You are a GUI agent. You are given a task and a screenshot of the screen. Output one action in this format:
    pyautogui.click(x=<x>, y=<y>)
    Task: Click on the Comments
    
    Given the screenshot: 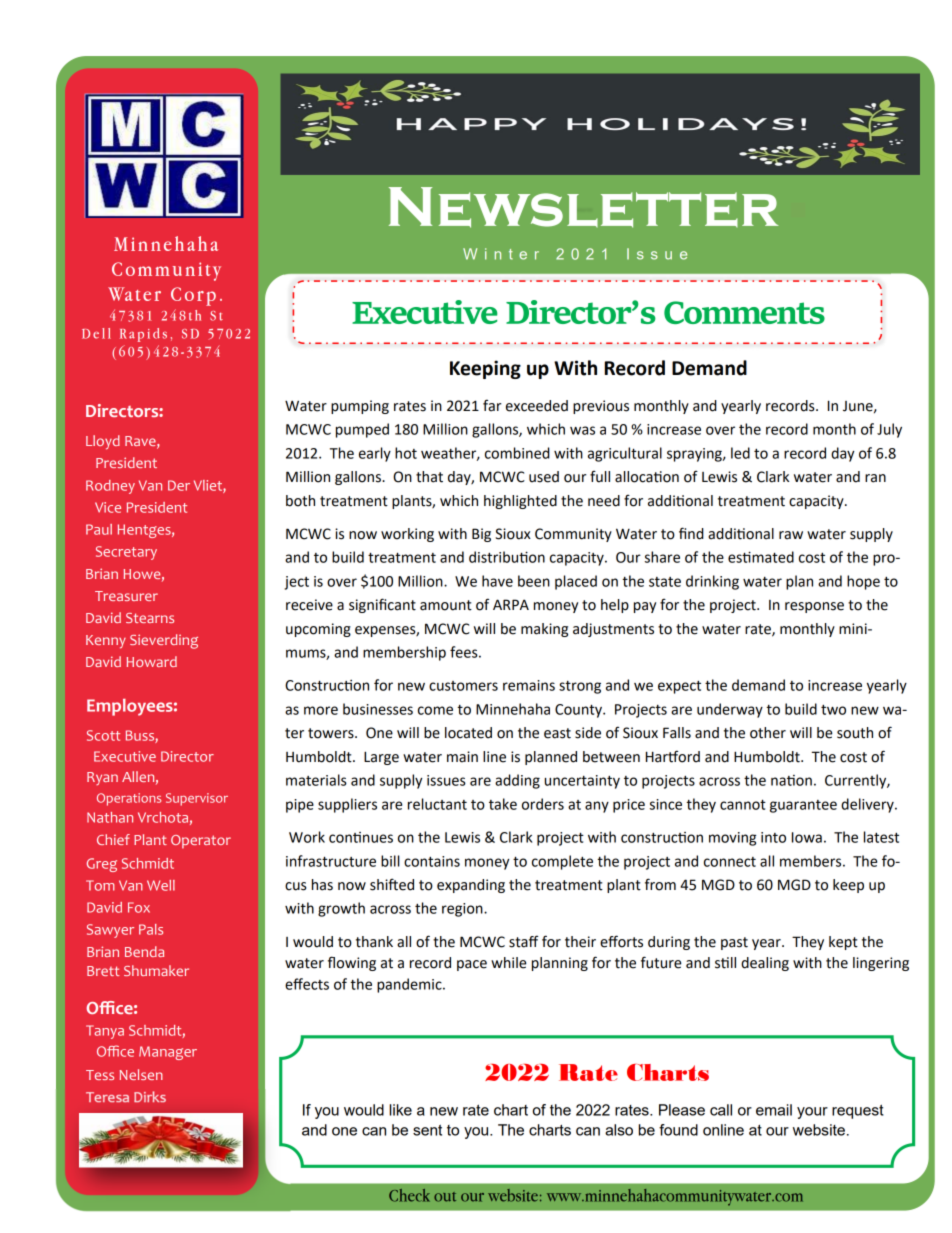 What is the action you would take?
    pyautogui.click(x=744, y=312)
